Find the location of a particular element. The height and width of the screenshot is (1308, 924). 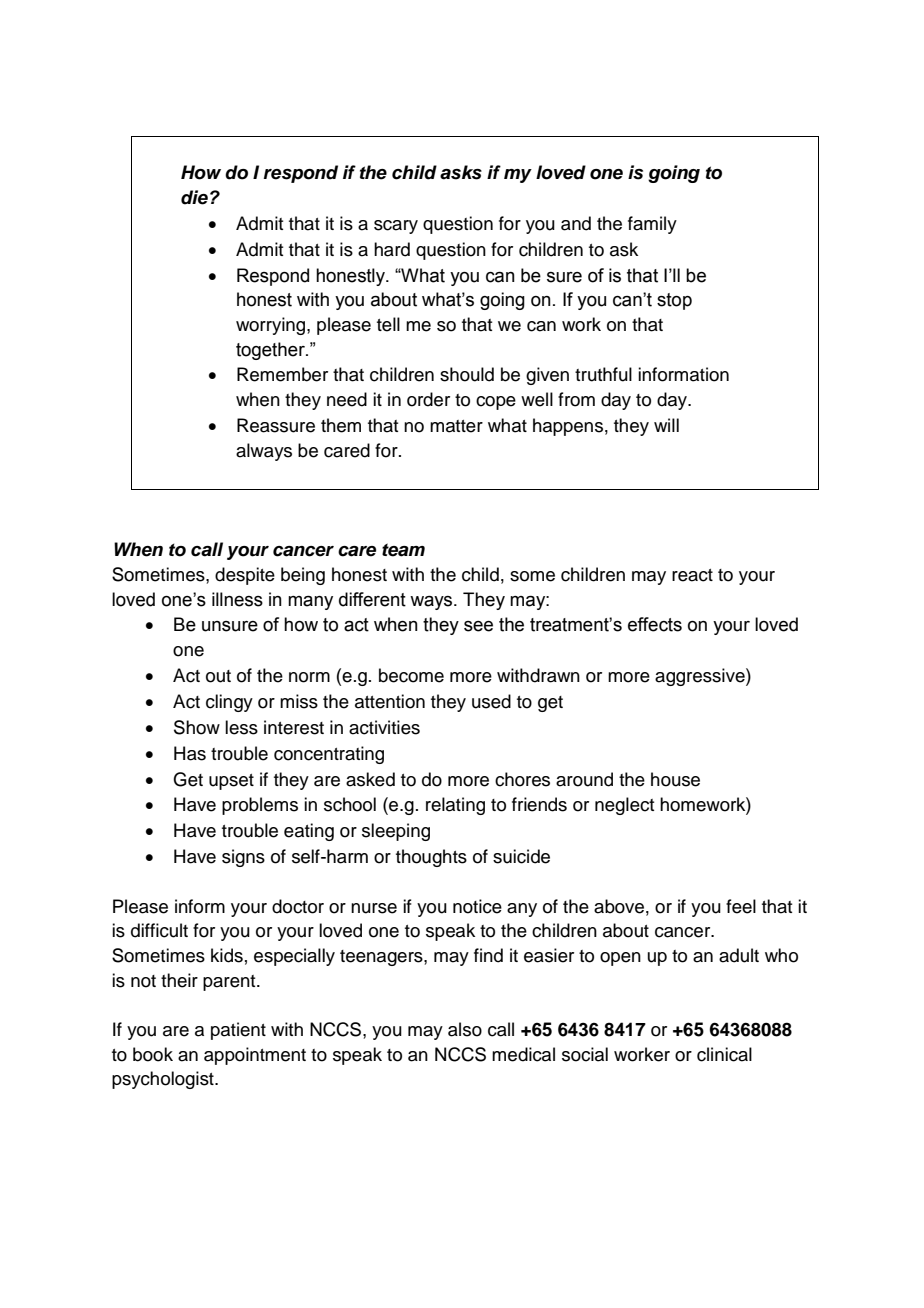

will is located at coordinates (666, 425).
